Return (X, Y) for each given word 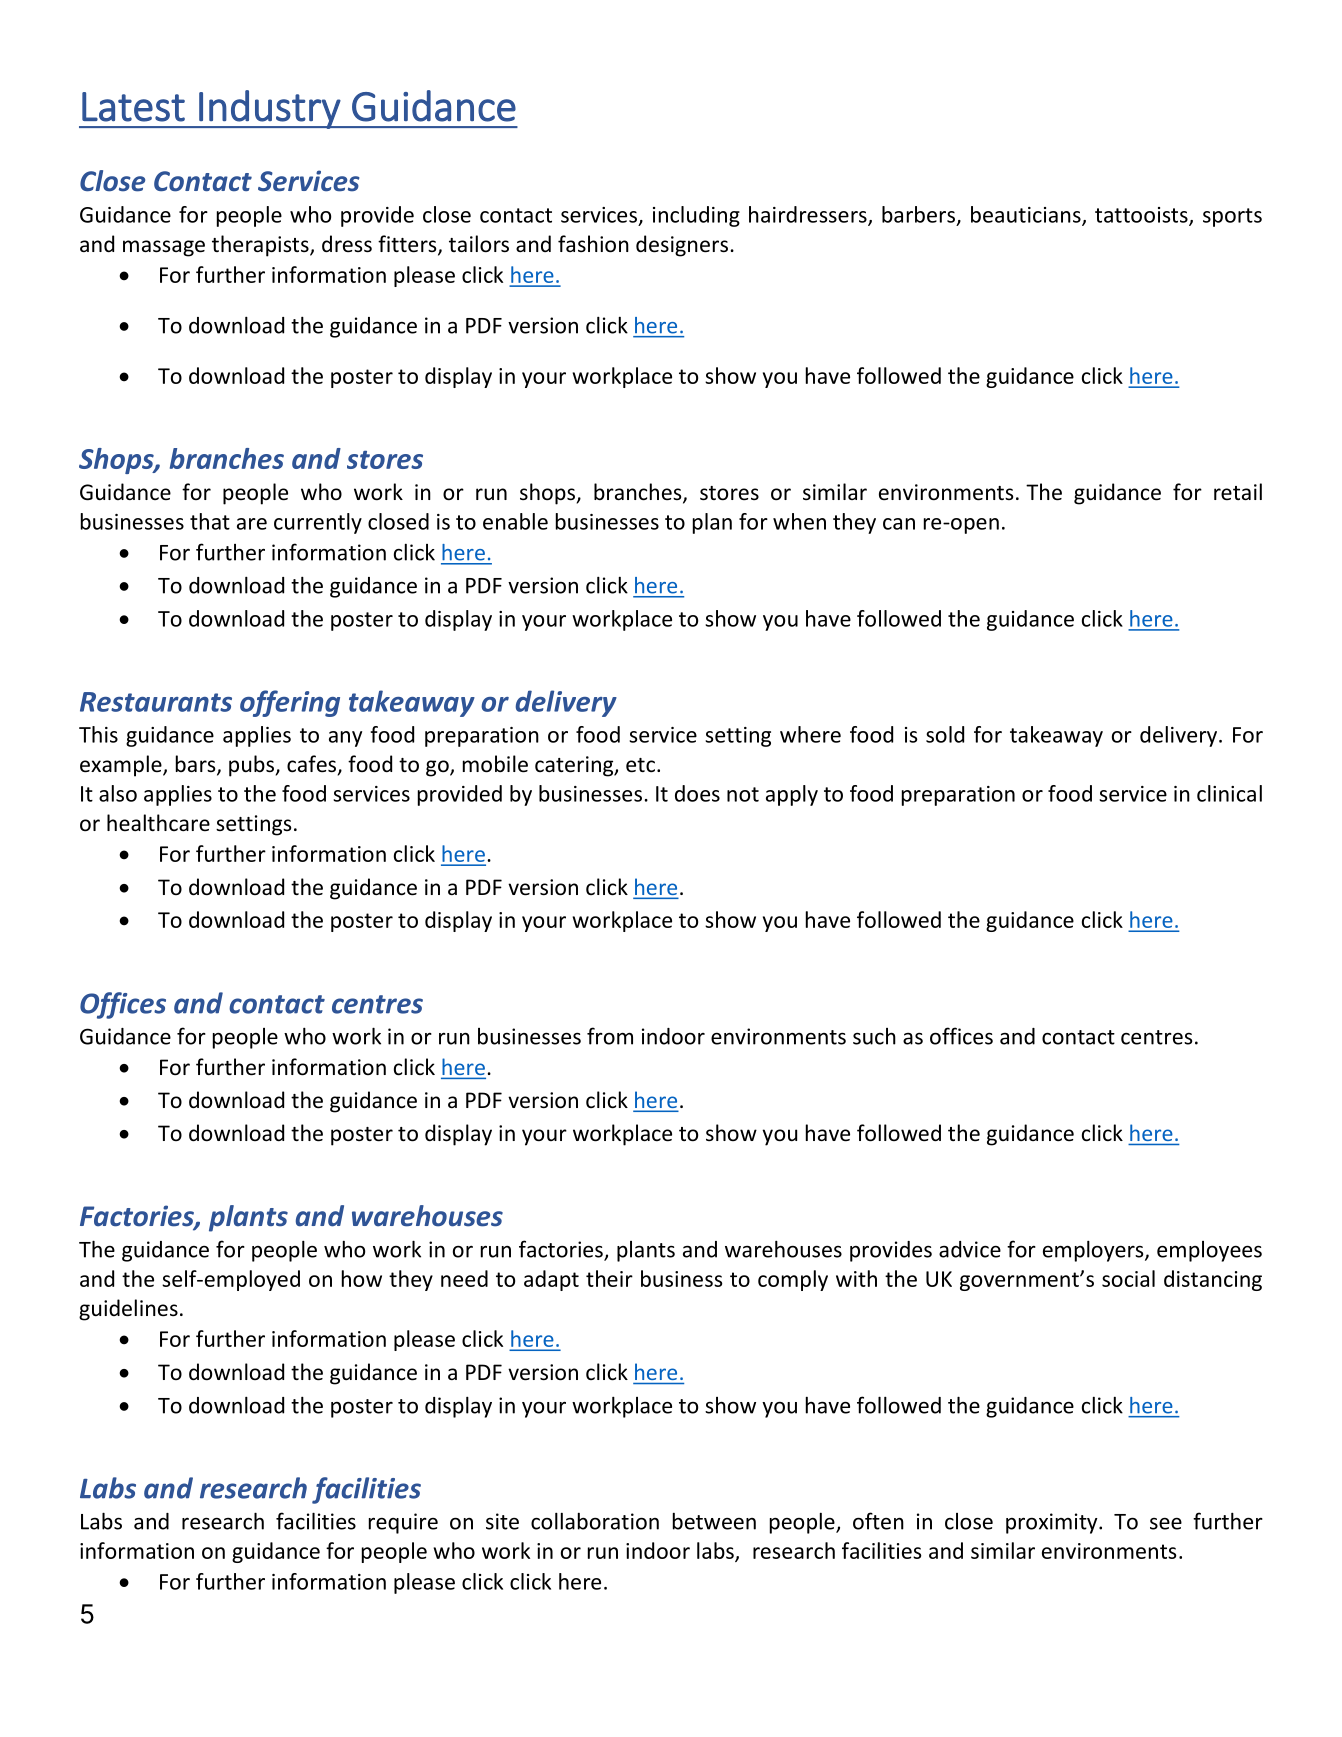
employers (1094, 1251)
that (210, 521)
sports (1232, 217)
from (610, 1036)
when (799, 521)
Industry (269, 109)
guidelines (128, 1310)
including (696, 216)
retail (1238, 491)
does (697, 793)
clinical (1229, 793)
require (403, 1523)
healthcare (158, 822)
